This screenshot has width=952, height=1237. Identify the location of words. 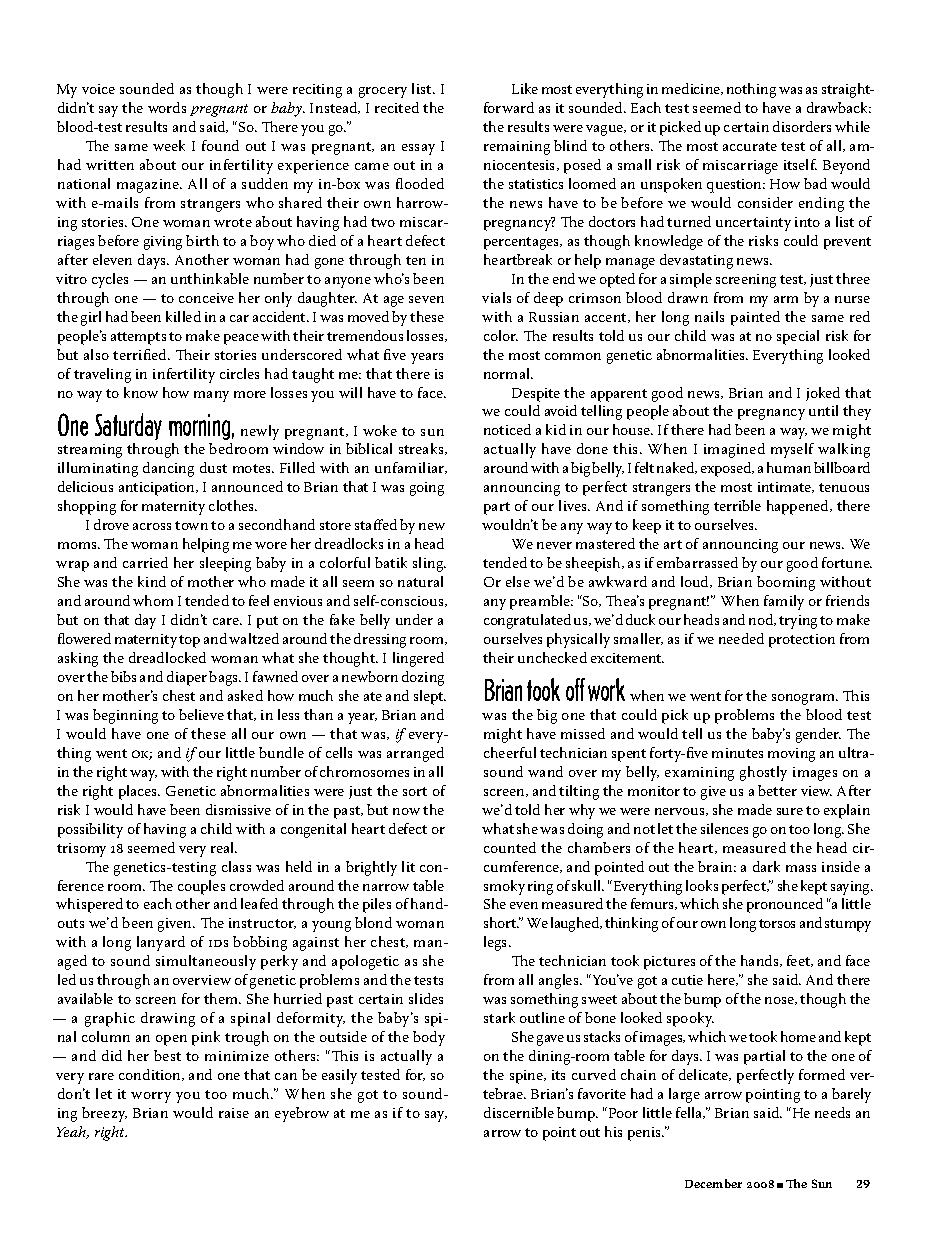
(167, 107).
